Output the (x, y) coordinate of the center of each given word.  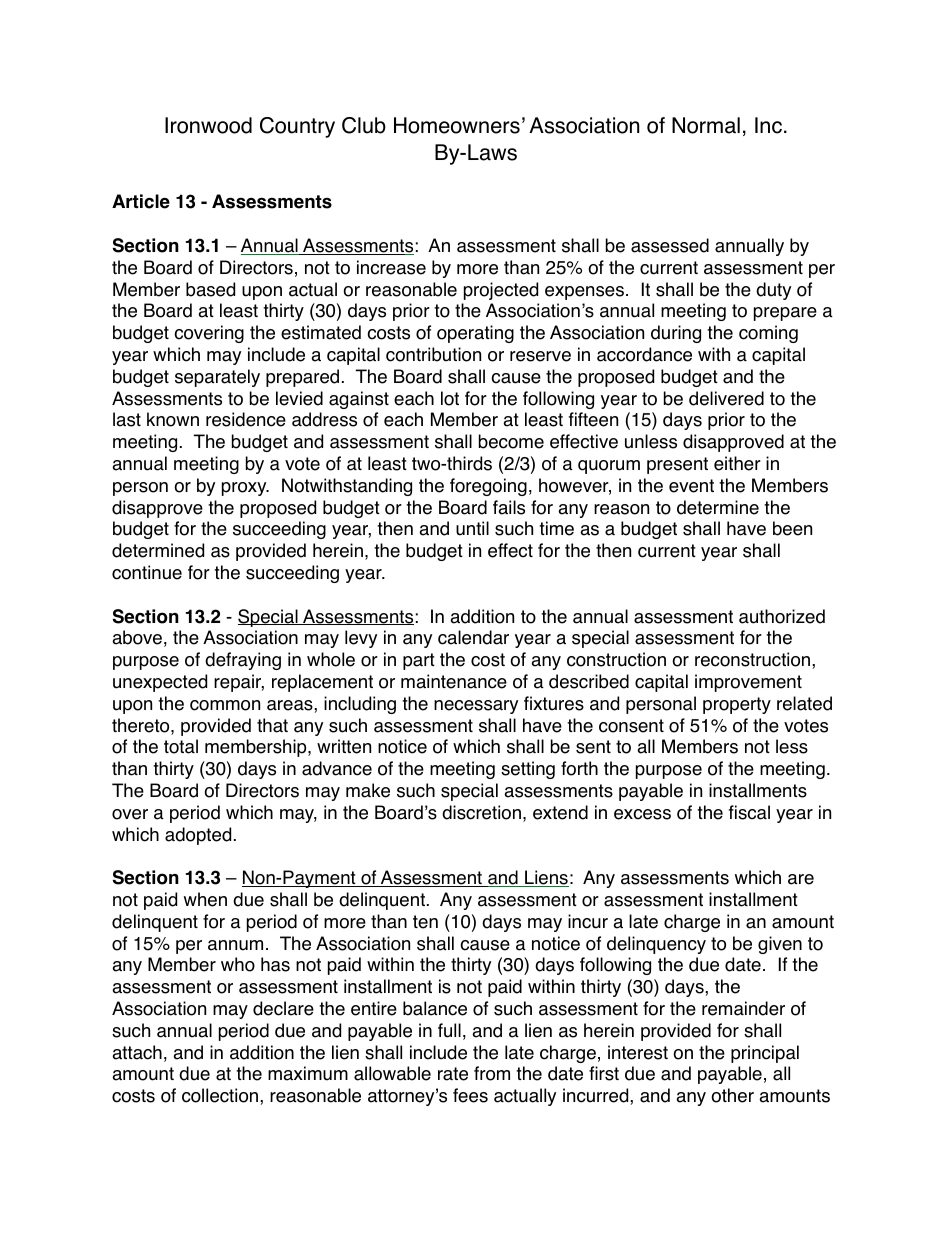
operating (475, 334)
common (225, 705)
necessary (476, 707)
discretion (481, 812)
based (210, 289)
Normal (706, 125)
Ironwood (208, 125)
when (205, 899)
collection (221, 1095)
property (737, 705)
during (676, 334)
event (691, 486)
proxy (245, 489)
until (472, 528)
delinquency (656, 945)
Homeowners (457, 125)
